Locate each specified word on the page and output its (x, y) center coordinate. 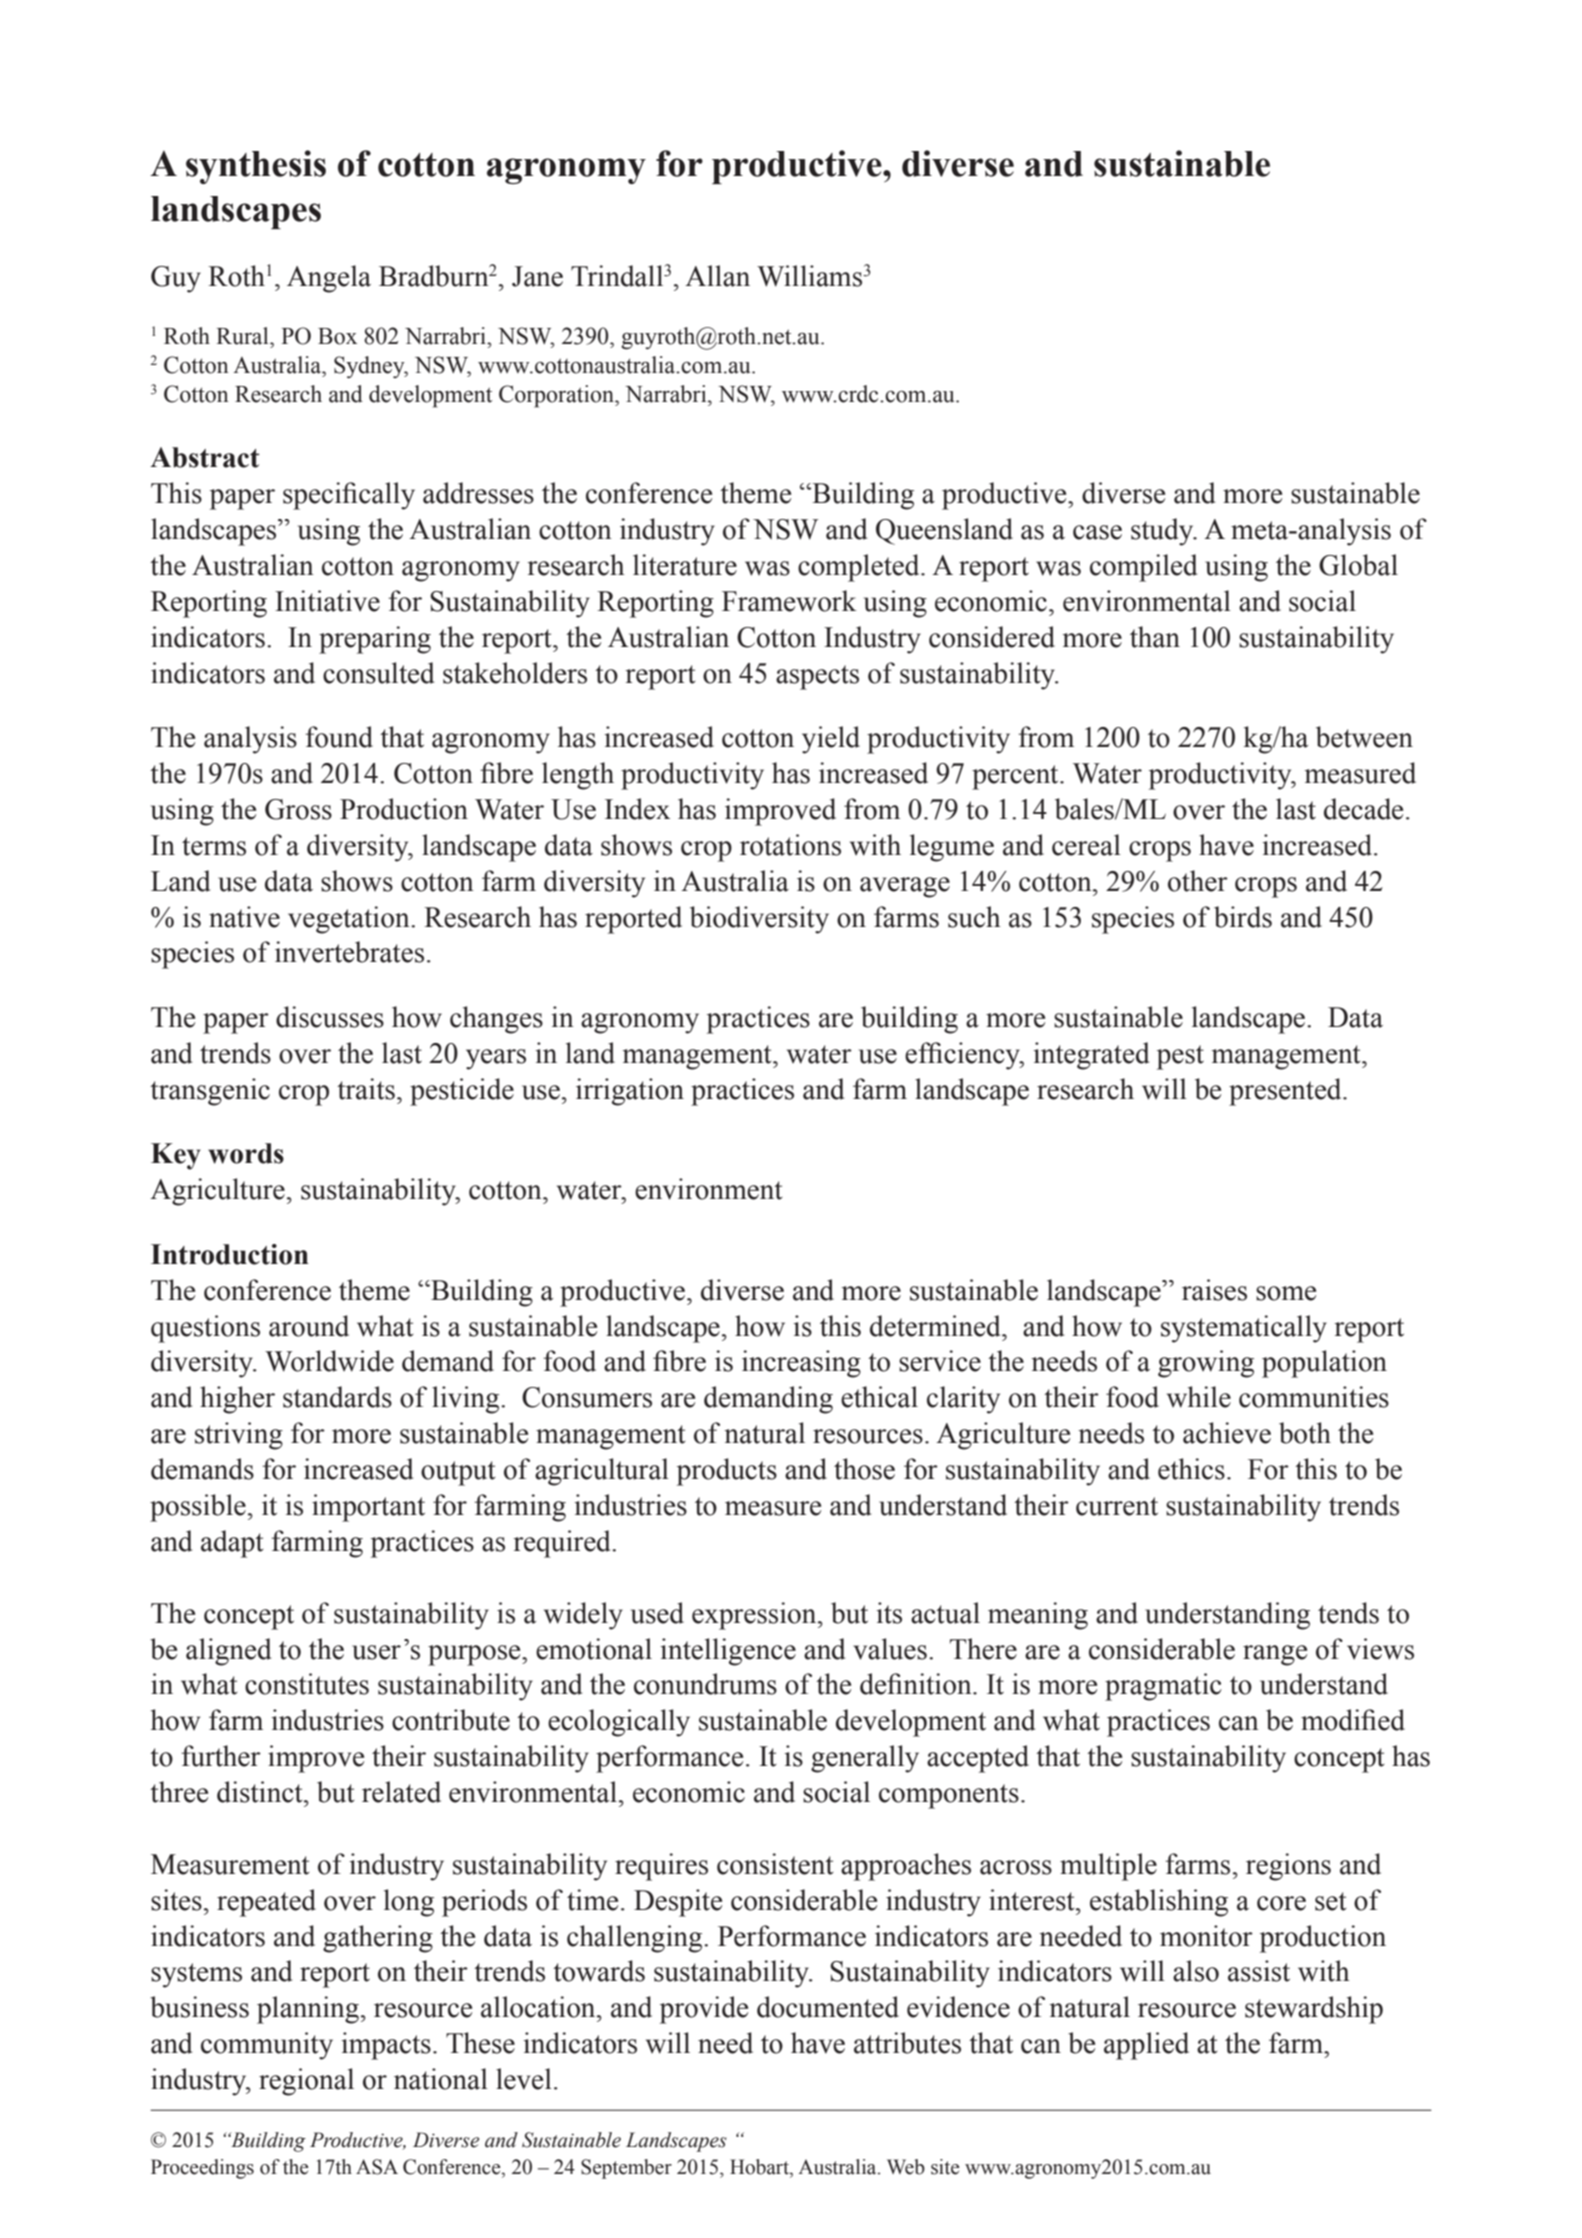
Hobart (760, 2167)
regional (306, 2082)
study (1163, 532)
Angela (329, 279)
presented (1286, 1092)
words (246, 1153)
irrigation (630, 1092)
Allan (717, 276)
